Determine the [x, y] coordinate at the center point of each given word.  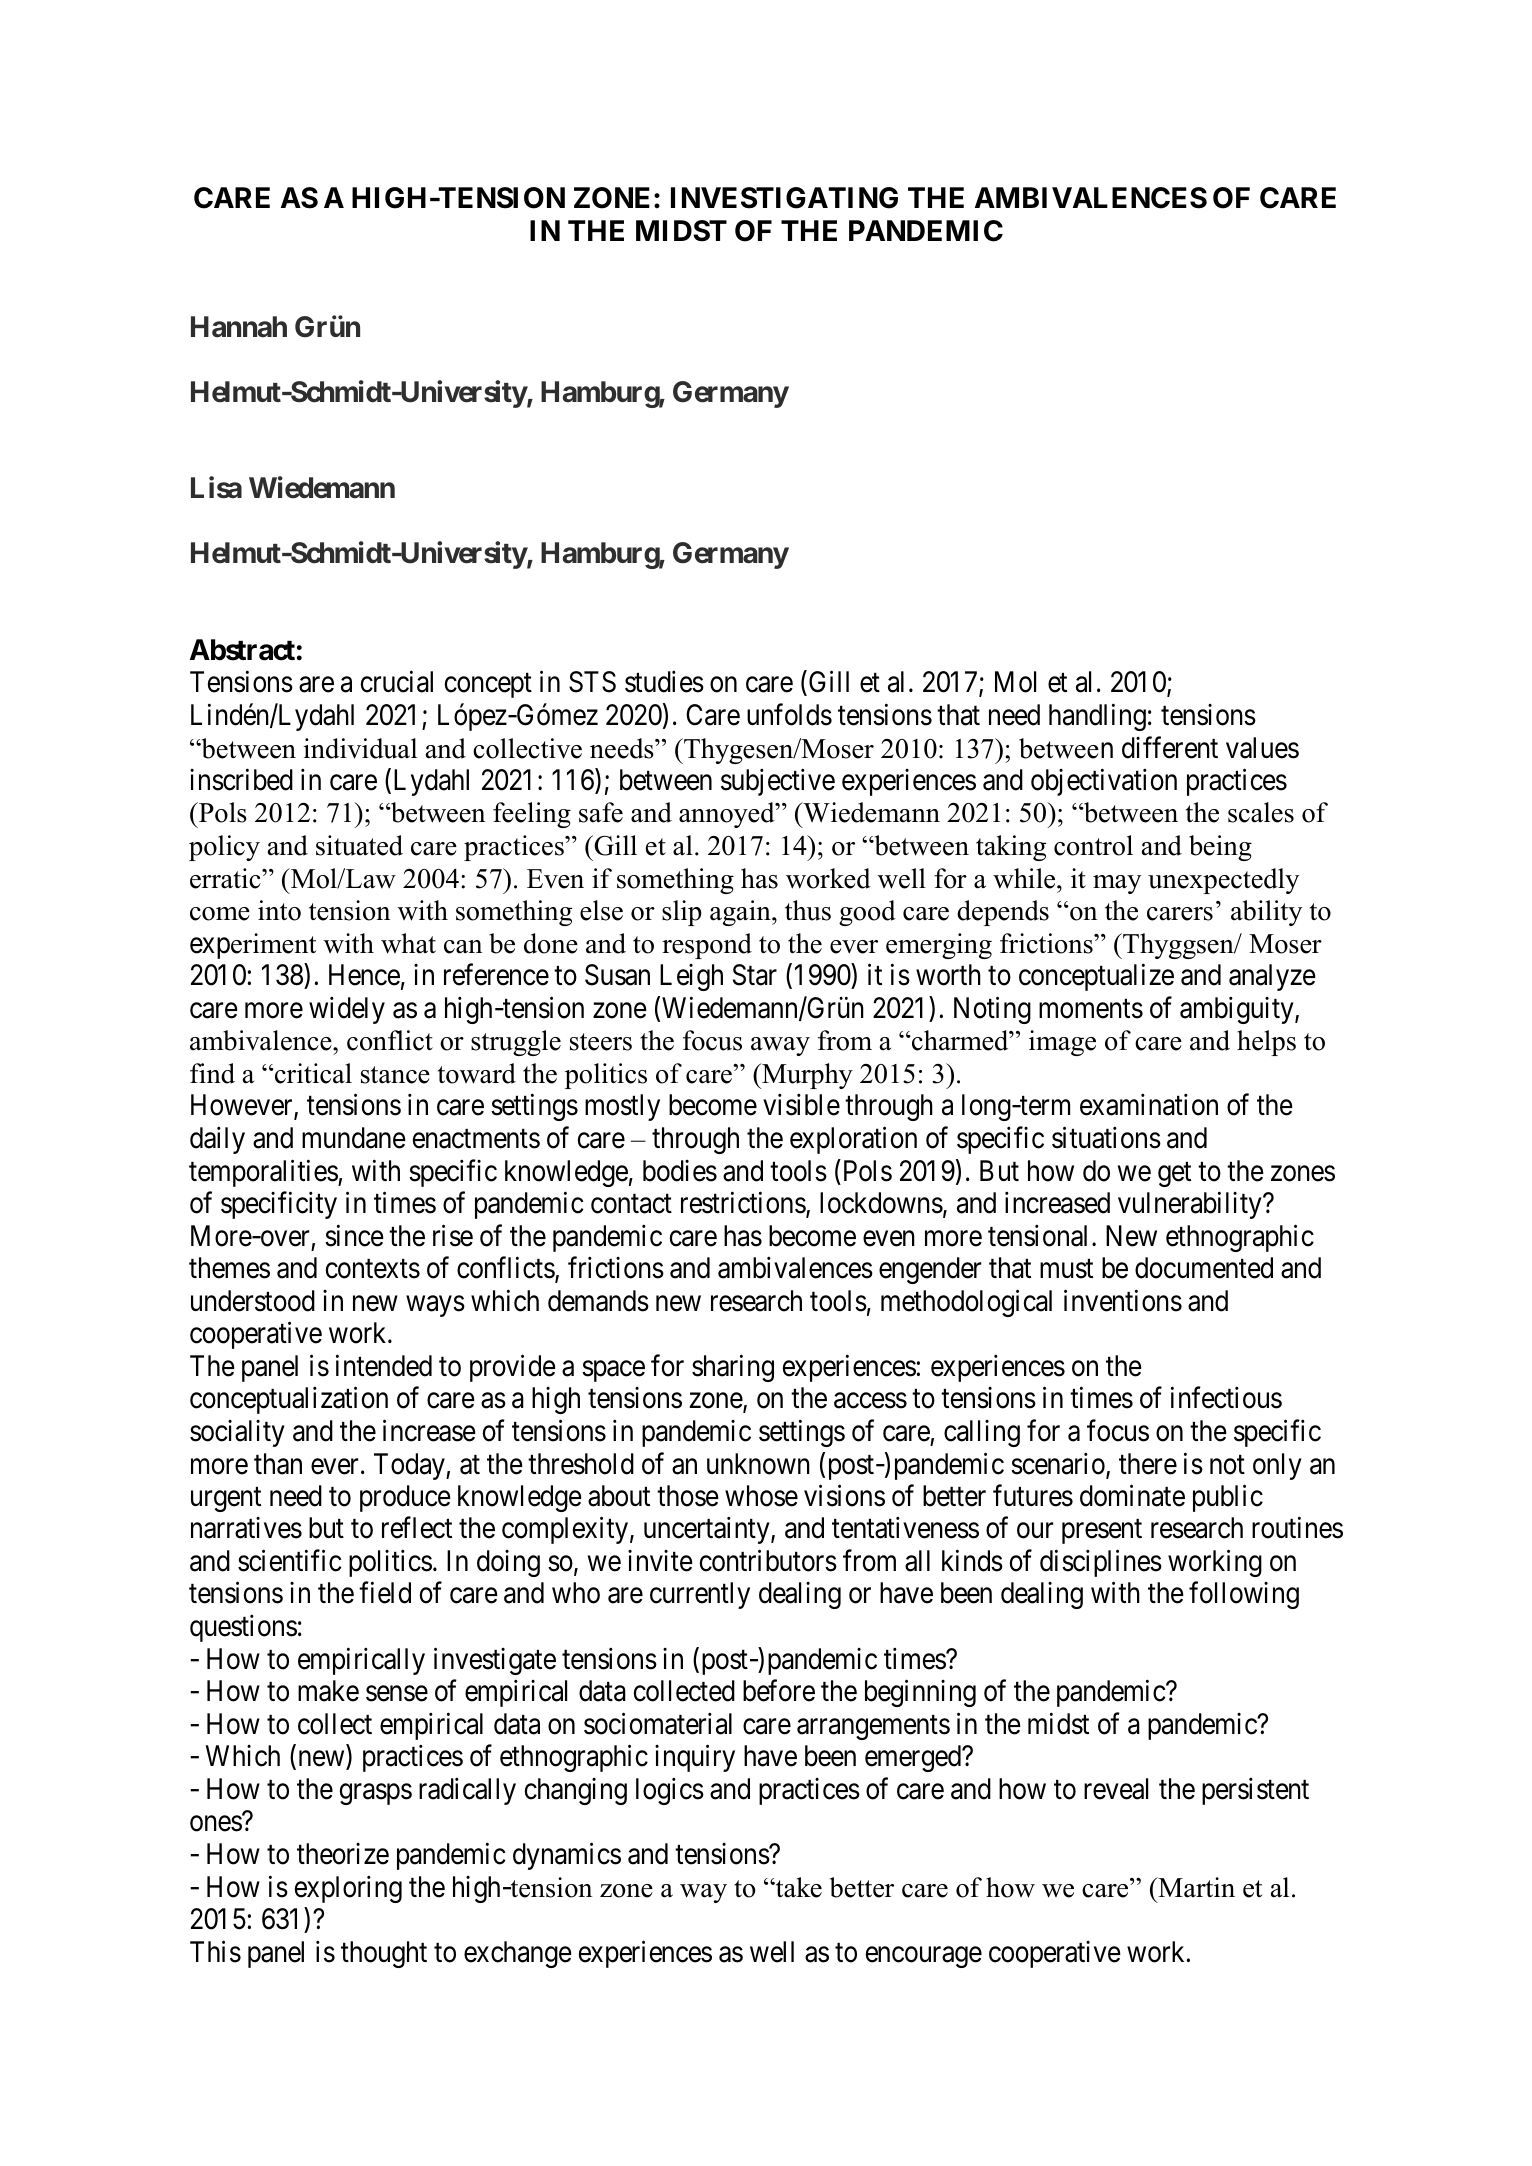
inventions [1123, 1300]
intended [384, 1365]
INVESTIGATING [784, 198]
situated [359, 845]
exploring [348, 1889]
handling [1097, 717]
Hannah [239, 327]
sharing [733, 1368]
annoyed [728, 815]
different [1170, 747]
